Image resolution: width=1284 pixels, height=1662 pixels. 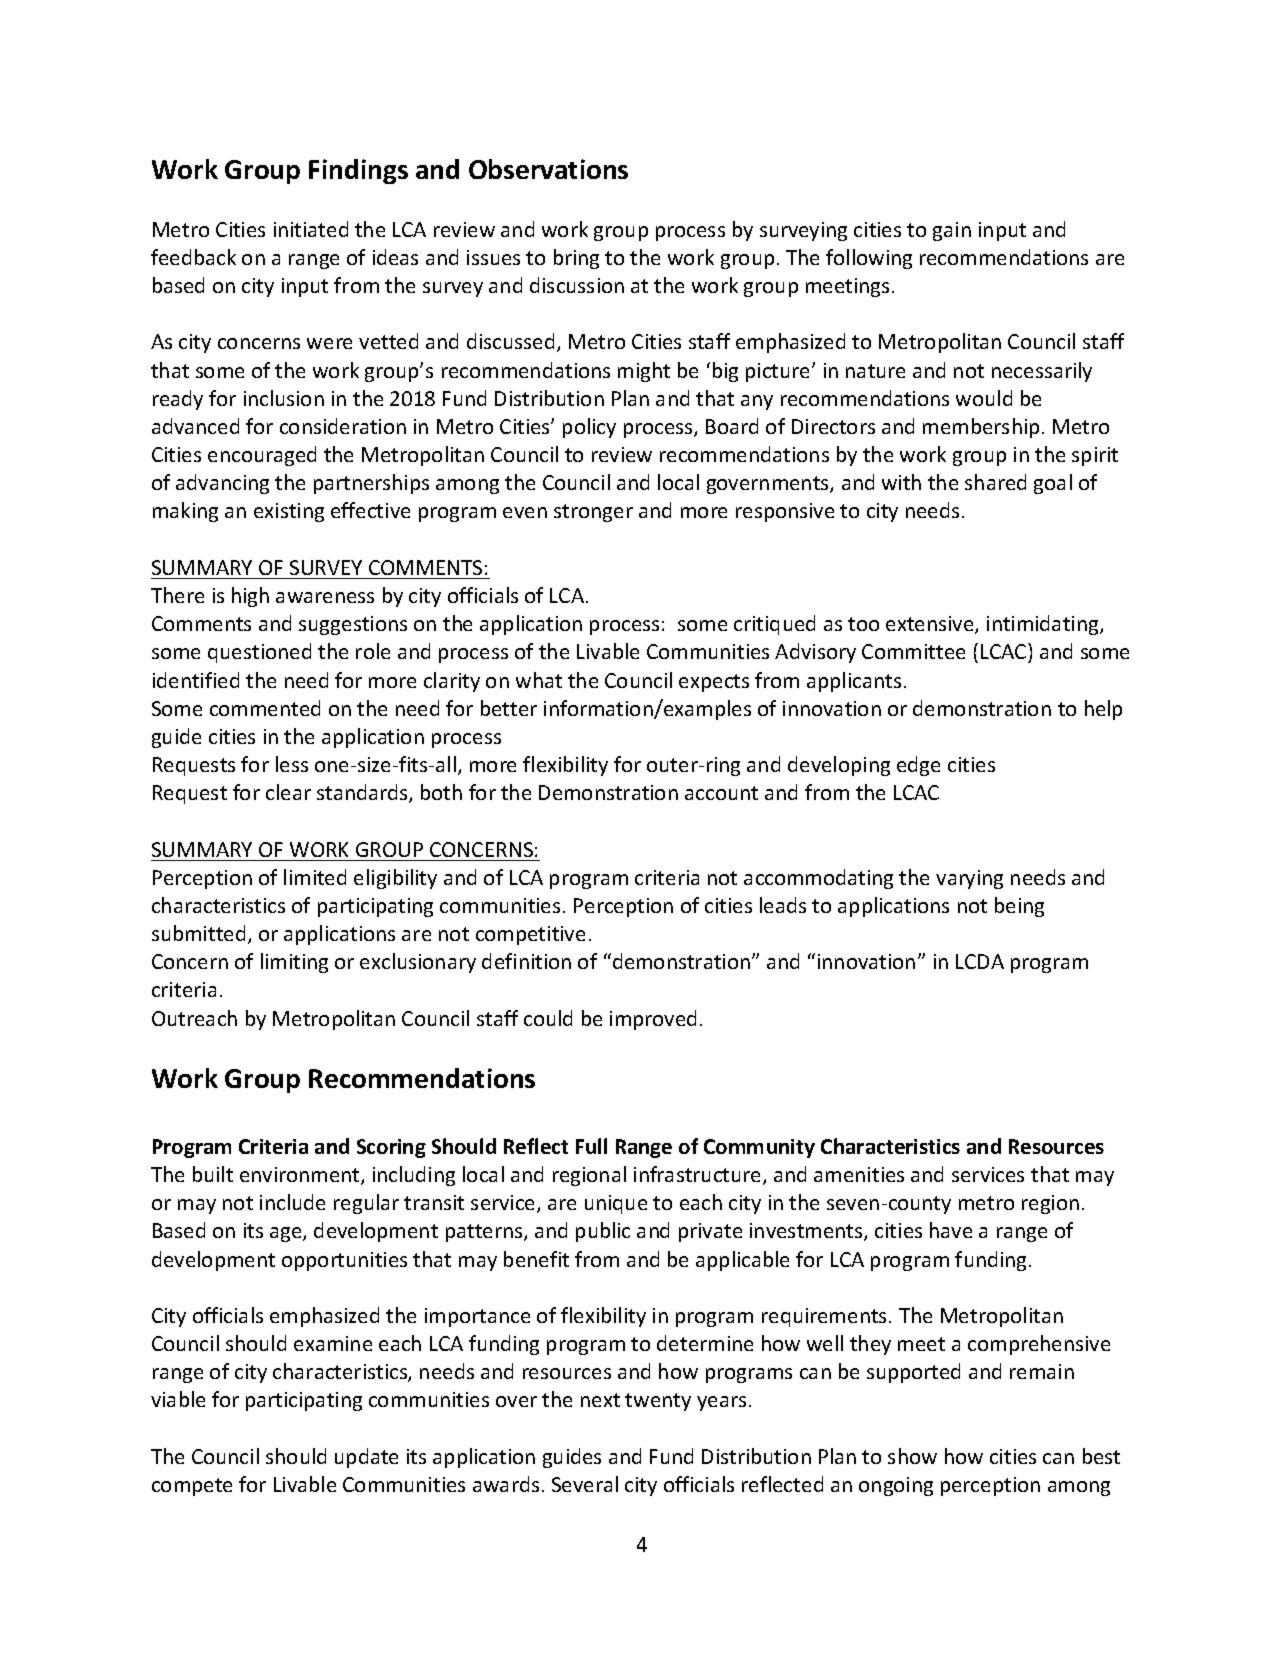 What do you see at coordinates (366, 1458) in the page?
I see `update` at bounding box center [366, 1458].
